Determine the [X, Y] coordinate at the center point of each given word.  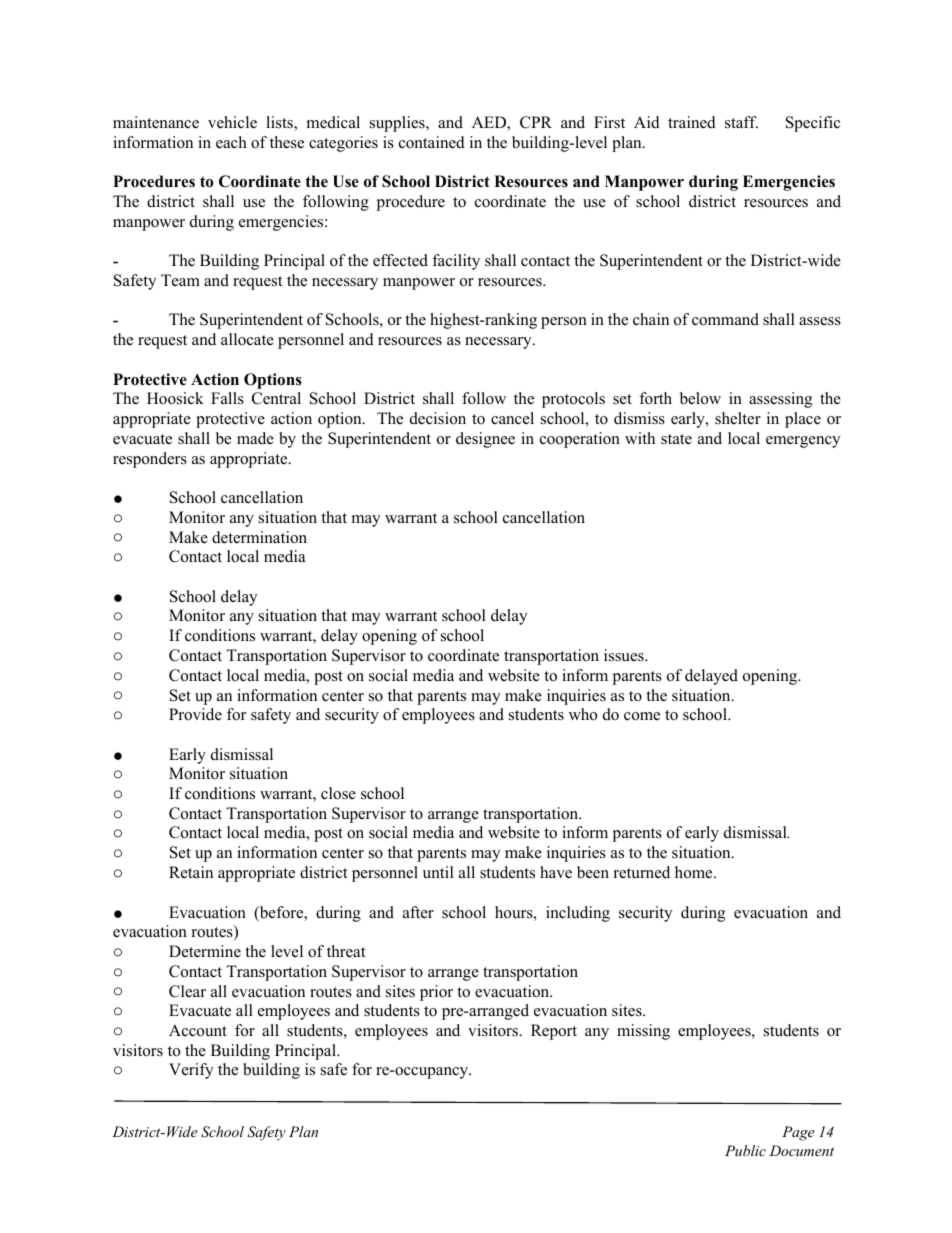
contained [432, 142]
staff [741, 122]
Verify [191, 1071]
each [231, 142]
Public [745, 1150]
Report [554, 1032]
